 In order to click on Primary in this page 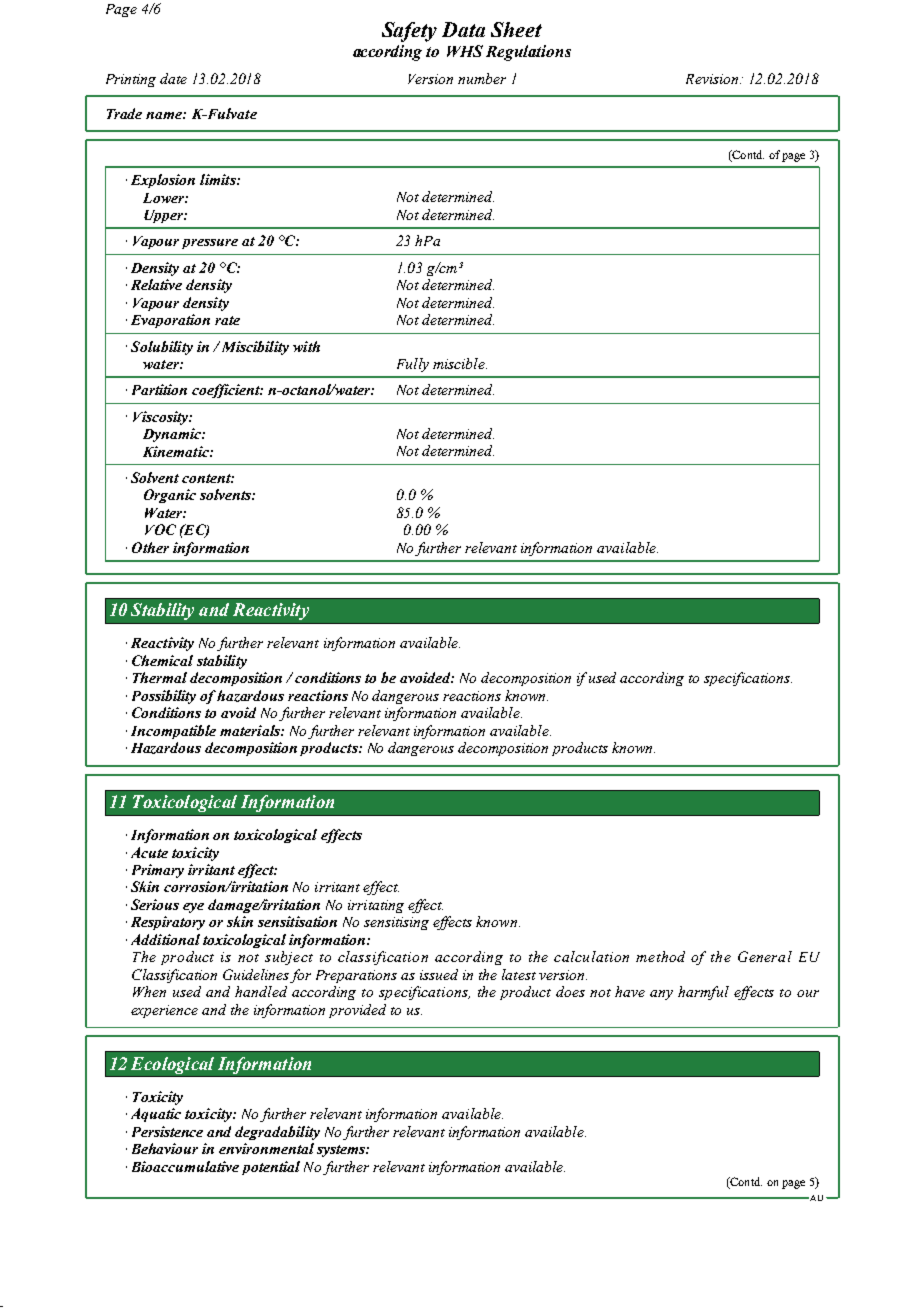, I will do `click(158, 871)`.
